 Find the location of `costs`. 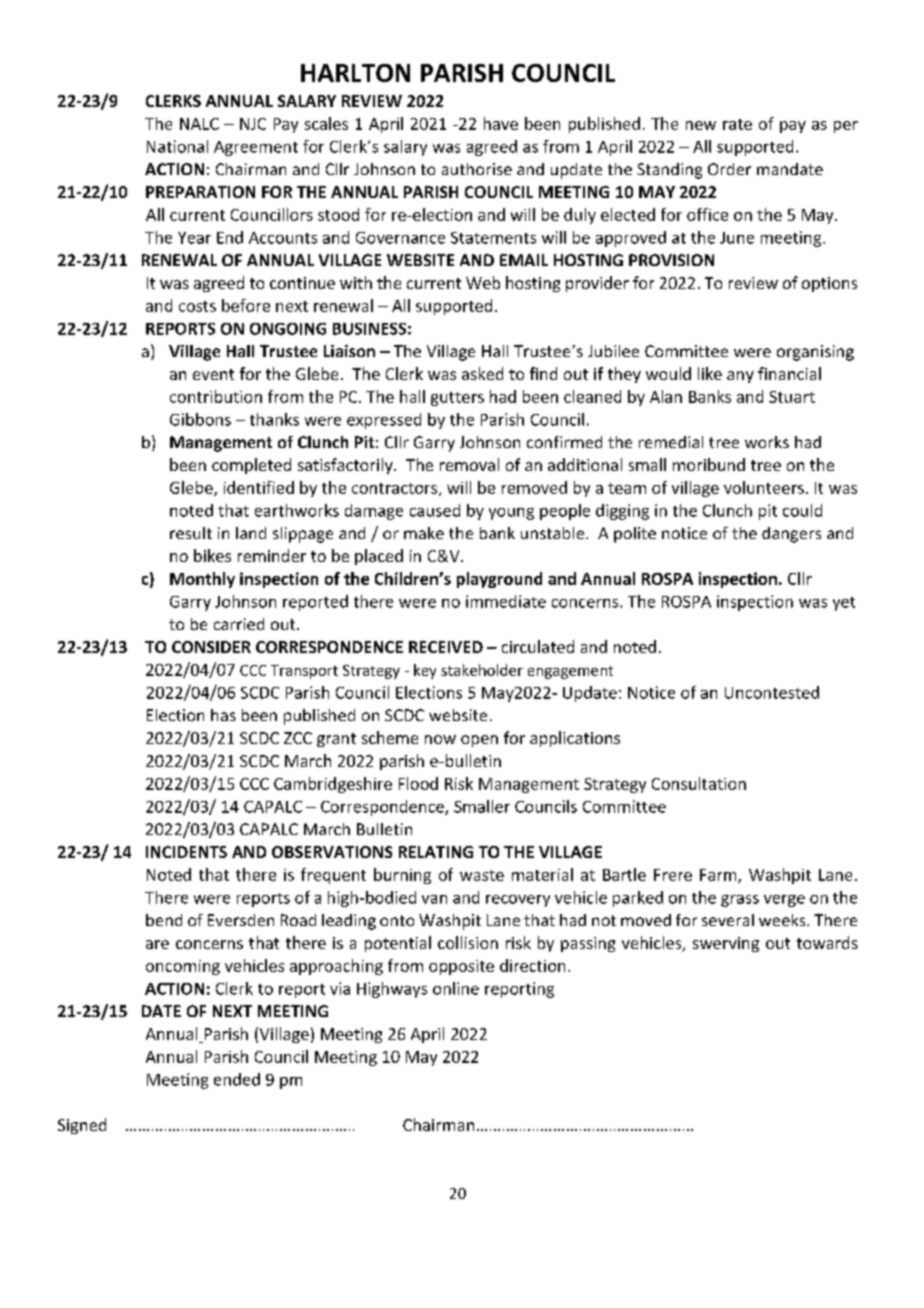

costs is located at coordinates (197, 306).
